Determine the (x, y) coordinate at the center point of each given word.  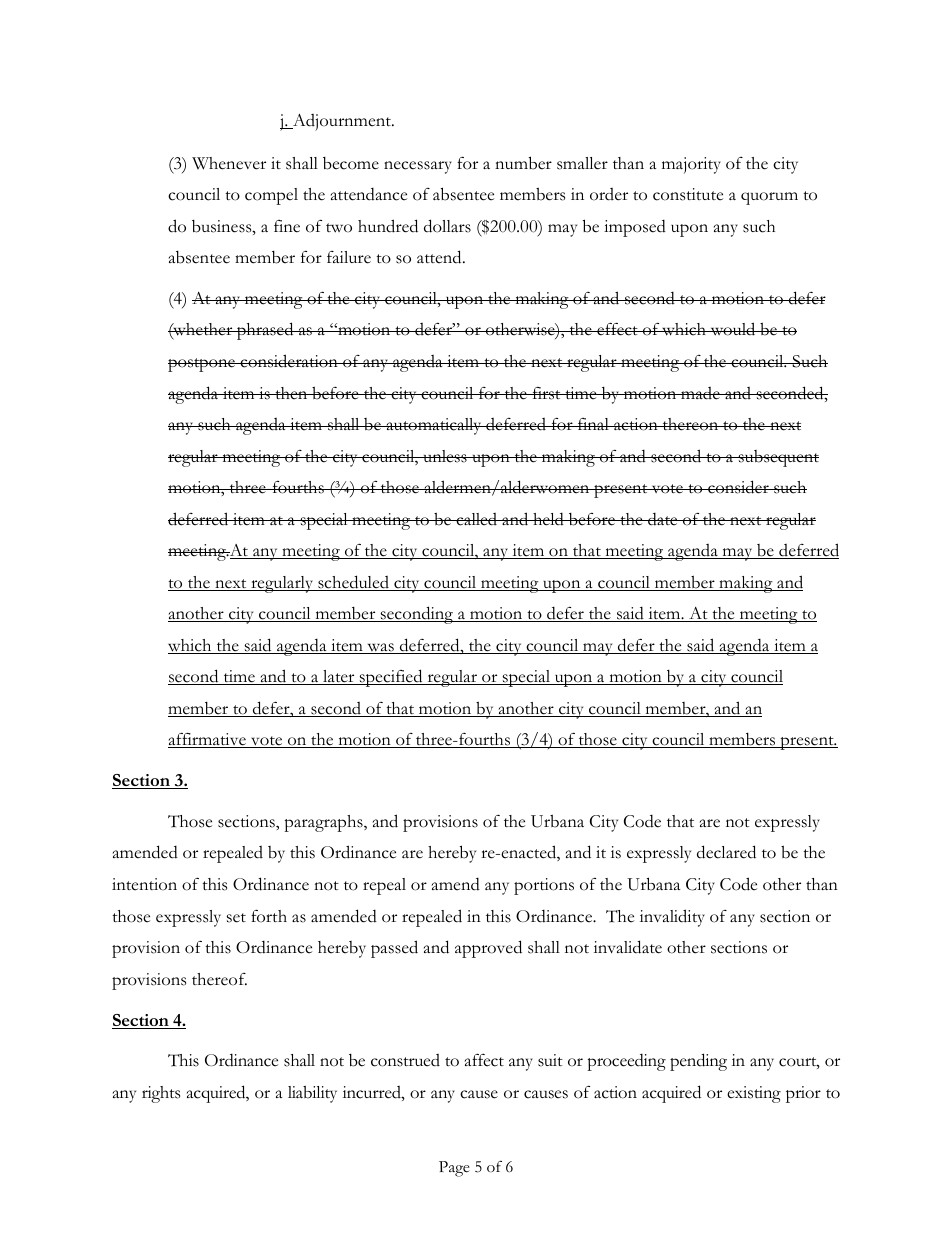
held (548, 519)
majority (691, 165)
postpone (203, 365)
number (523, 163)
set (236, 918)
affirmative (208, 740)
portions (544, 886)
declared (726, 852)
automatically (434, 426)
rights (161, 1094)
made (700, 393)
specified (391, 678)
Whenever (229, 163)
